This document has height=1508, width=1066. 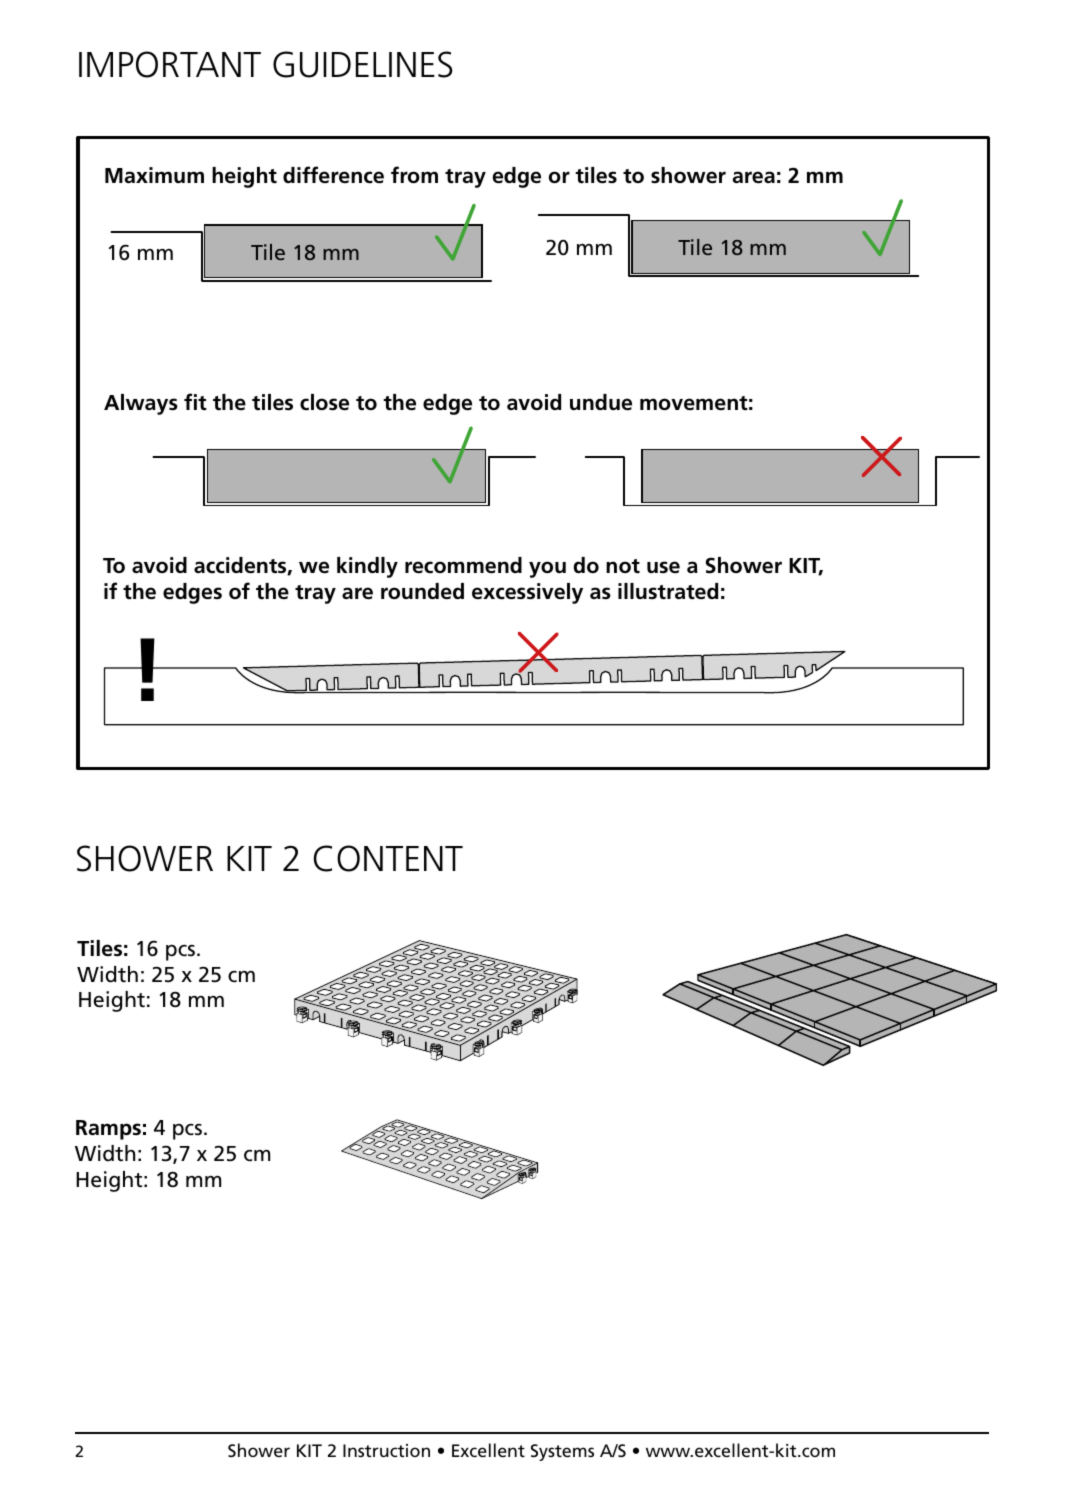 I want to click on Ramps, so click(x=108, y=1130).
